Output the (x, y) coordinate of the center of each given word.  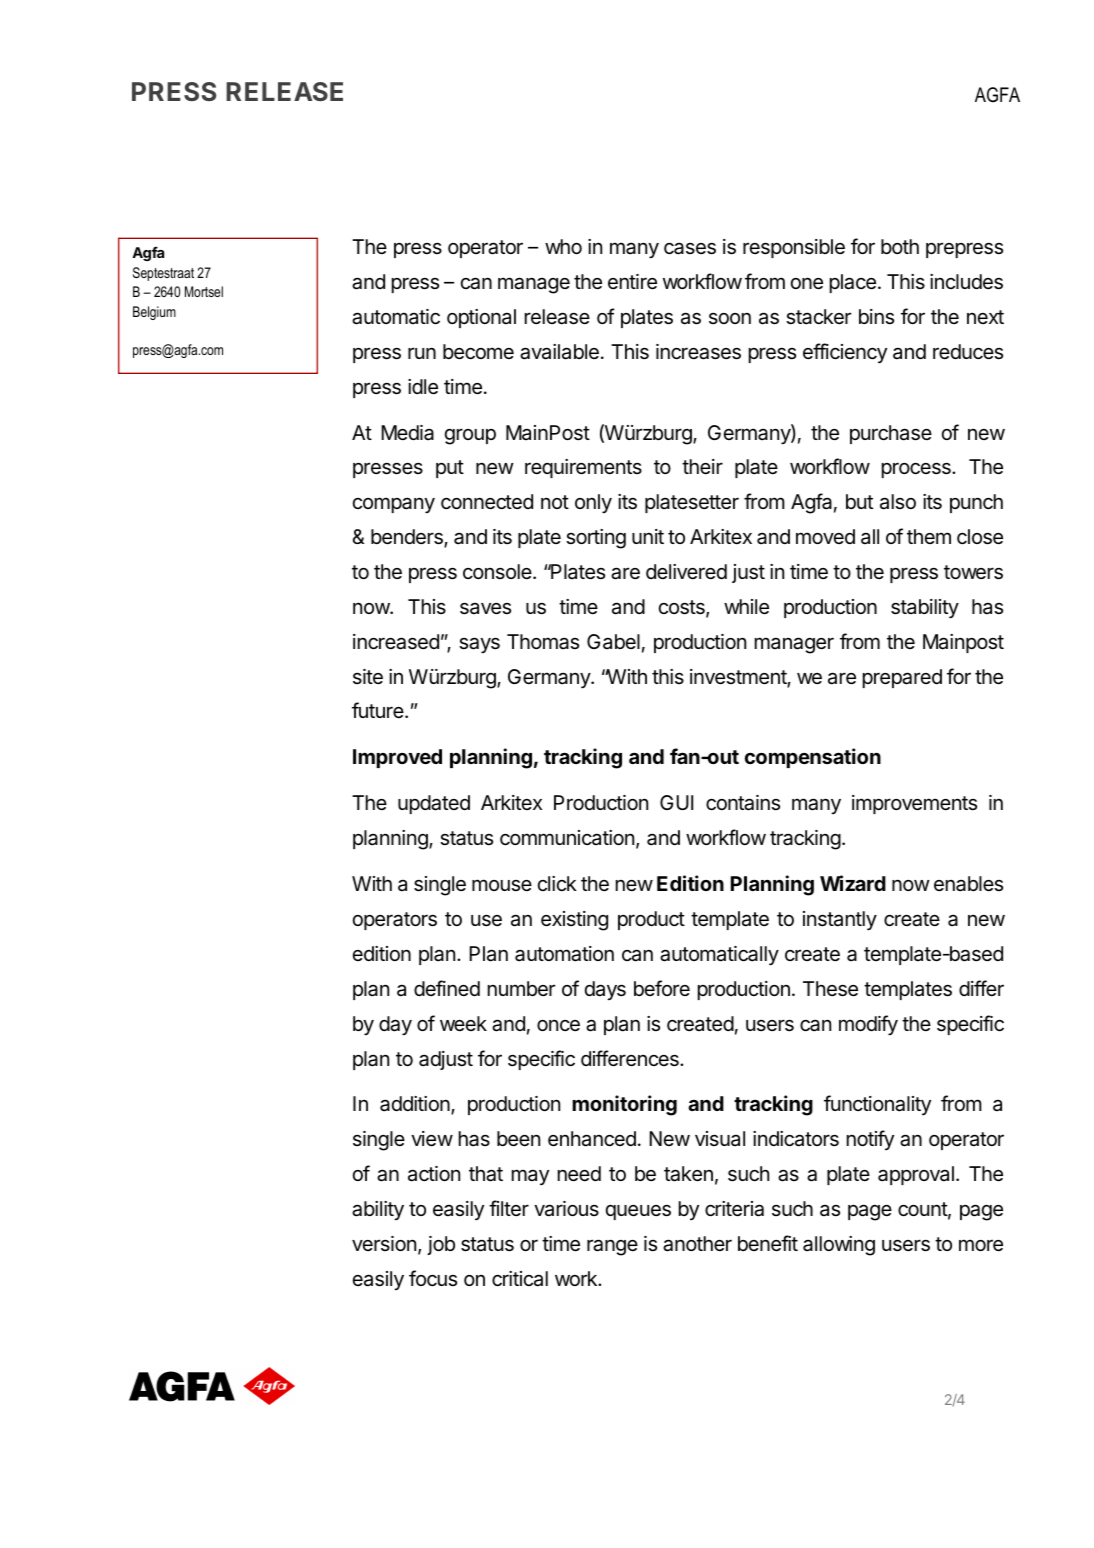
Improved (397, 758)
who (563, 246)
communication (567, 838)
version (384, 1243)
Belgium (154, 313)
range (612, 1247)
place (853, 283)
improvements (914, 804)
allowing (839, 1246)
